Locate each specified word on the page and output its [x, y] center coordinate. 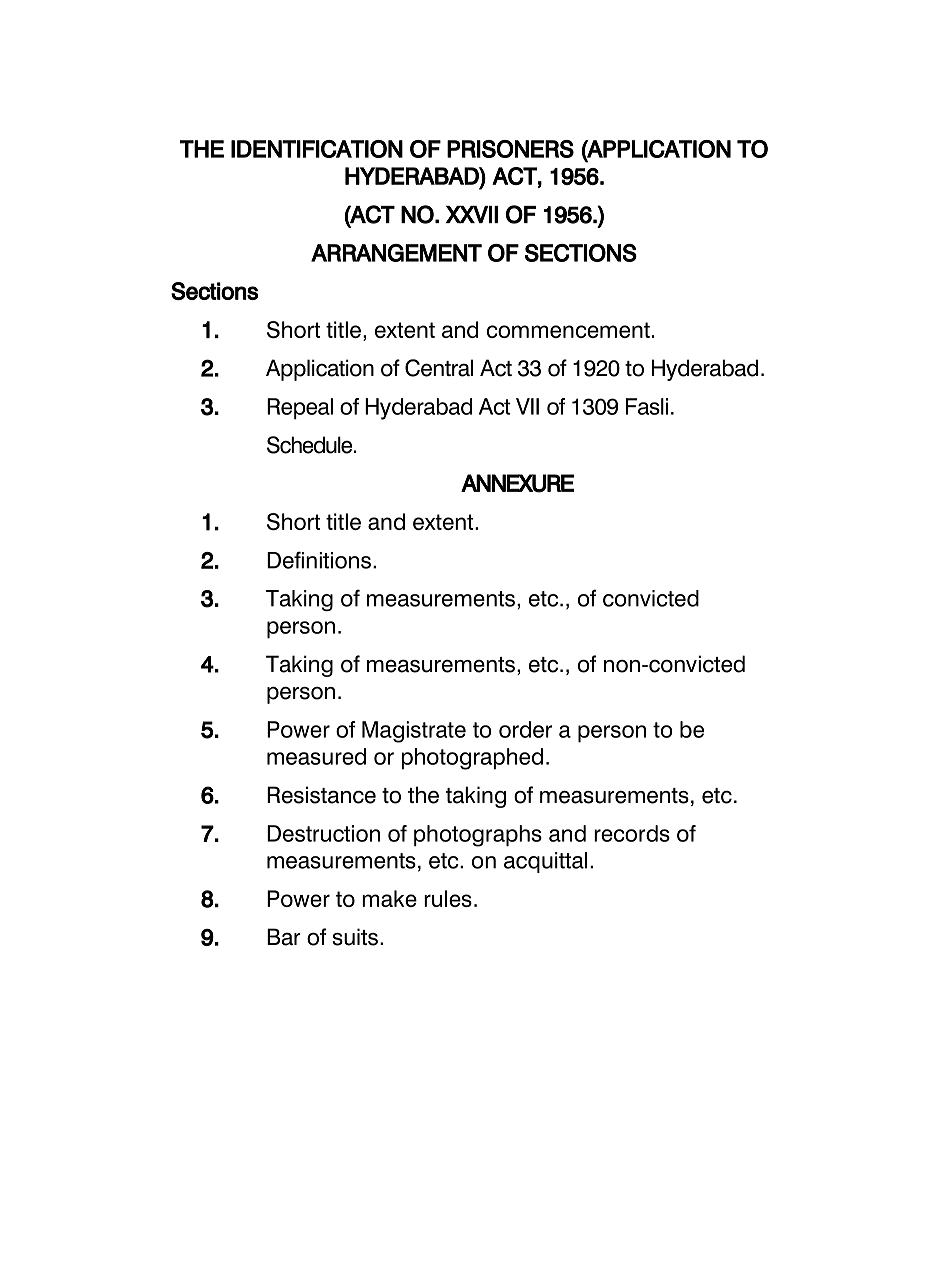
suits [355, 937]
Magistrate [414, 732]
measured [316, 756]
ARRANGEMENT [396, 253]
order [525, 729]
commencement [568, 330]
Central [439, 368]
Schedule [311, 445]
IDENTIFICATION [317, 149]
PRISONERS [510, 149]
